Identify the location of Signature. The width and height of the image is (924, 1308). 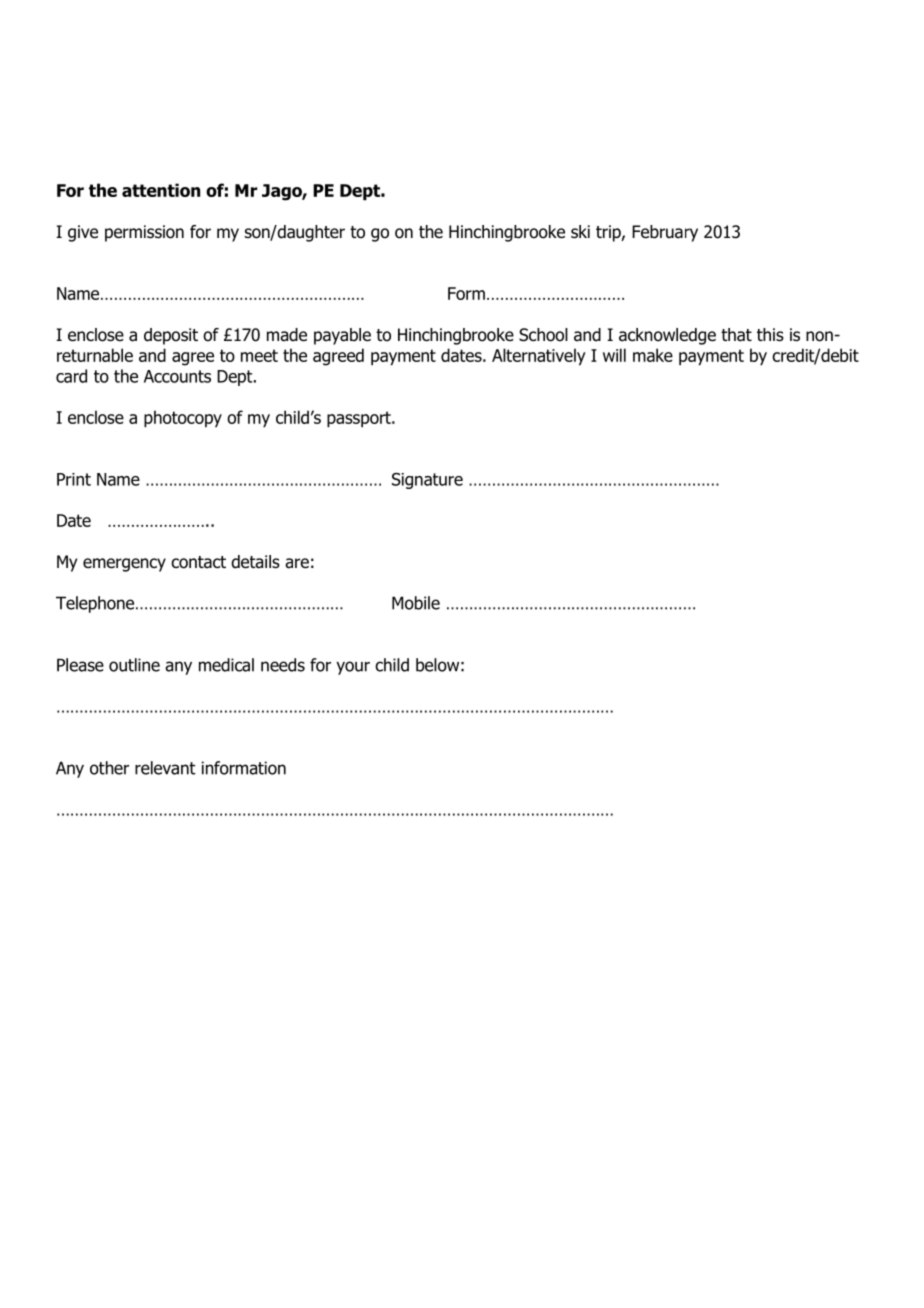
(427, 481).
